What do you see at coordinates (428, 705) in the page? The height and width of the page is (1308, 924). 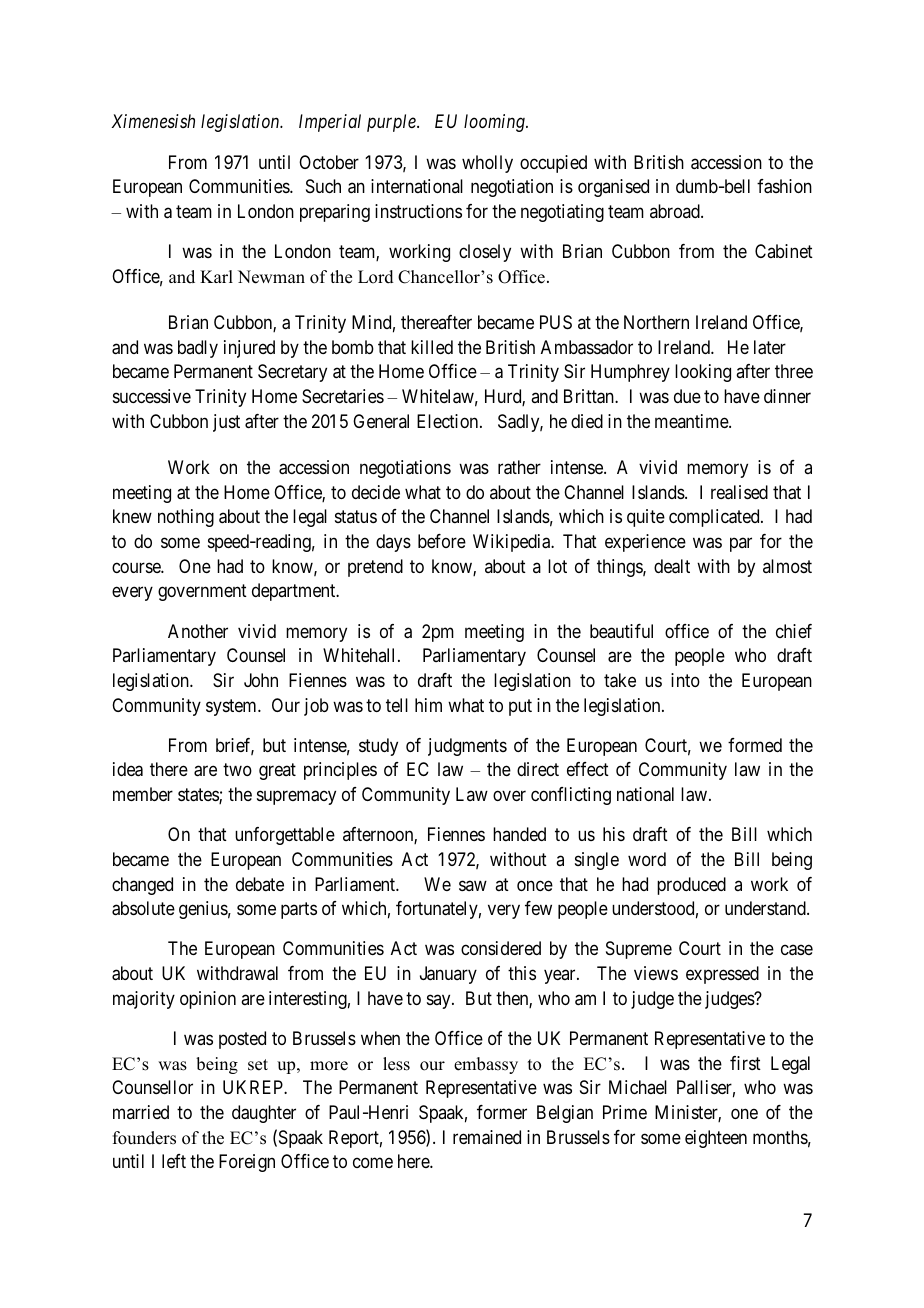 I see `him` at bounding box center [428, 705].
